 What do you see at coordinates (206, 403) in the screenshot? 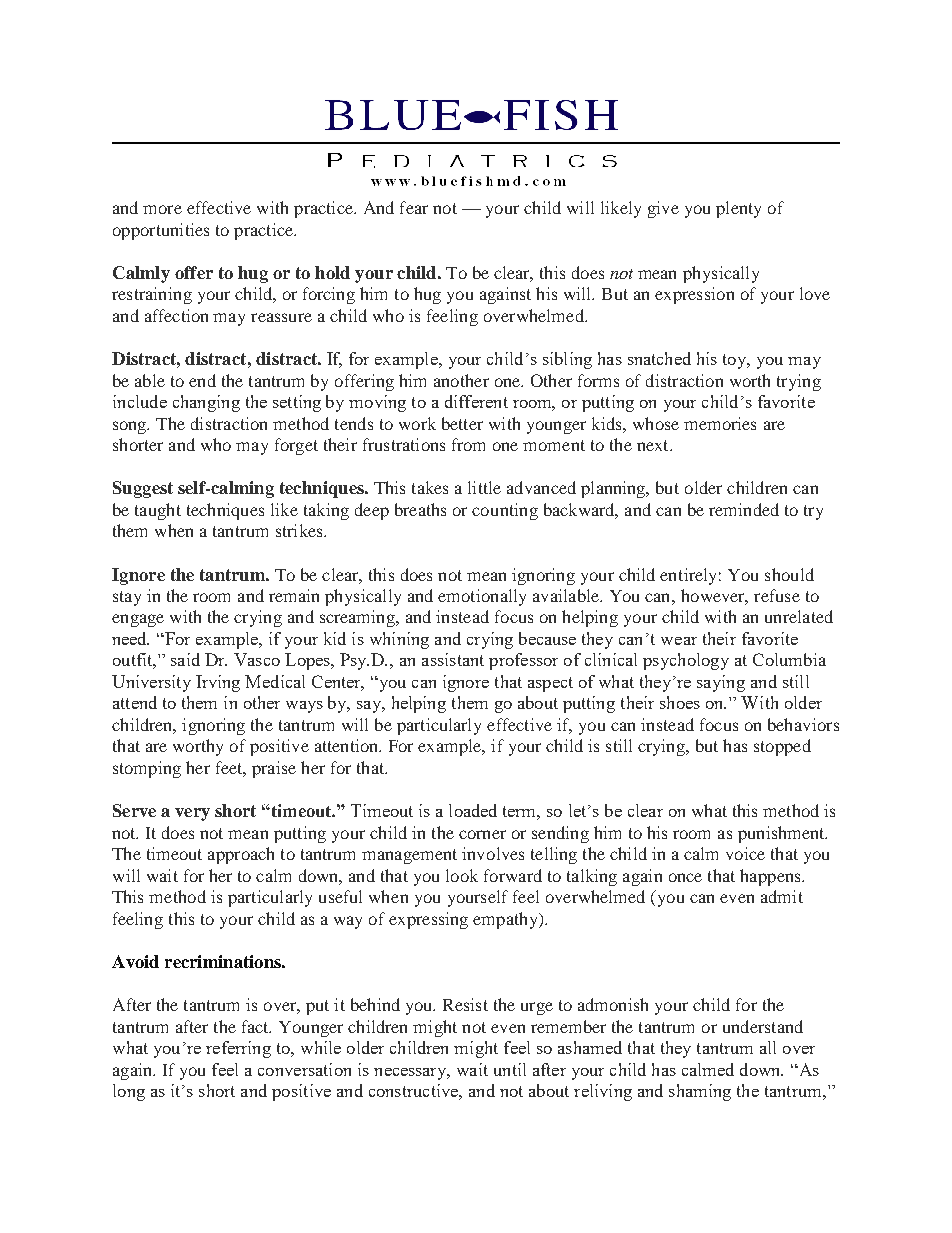
I see `changing` at bounding box center [206, 403].
